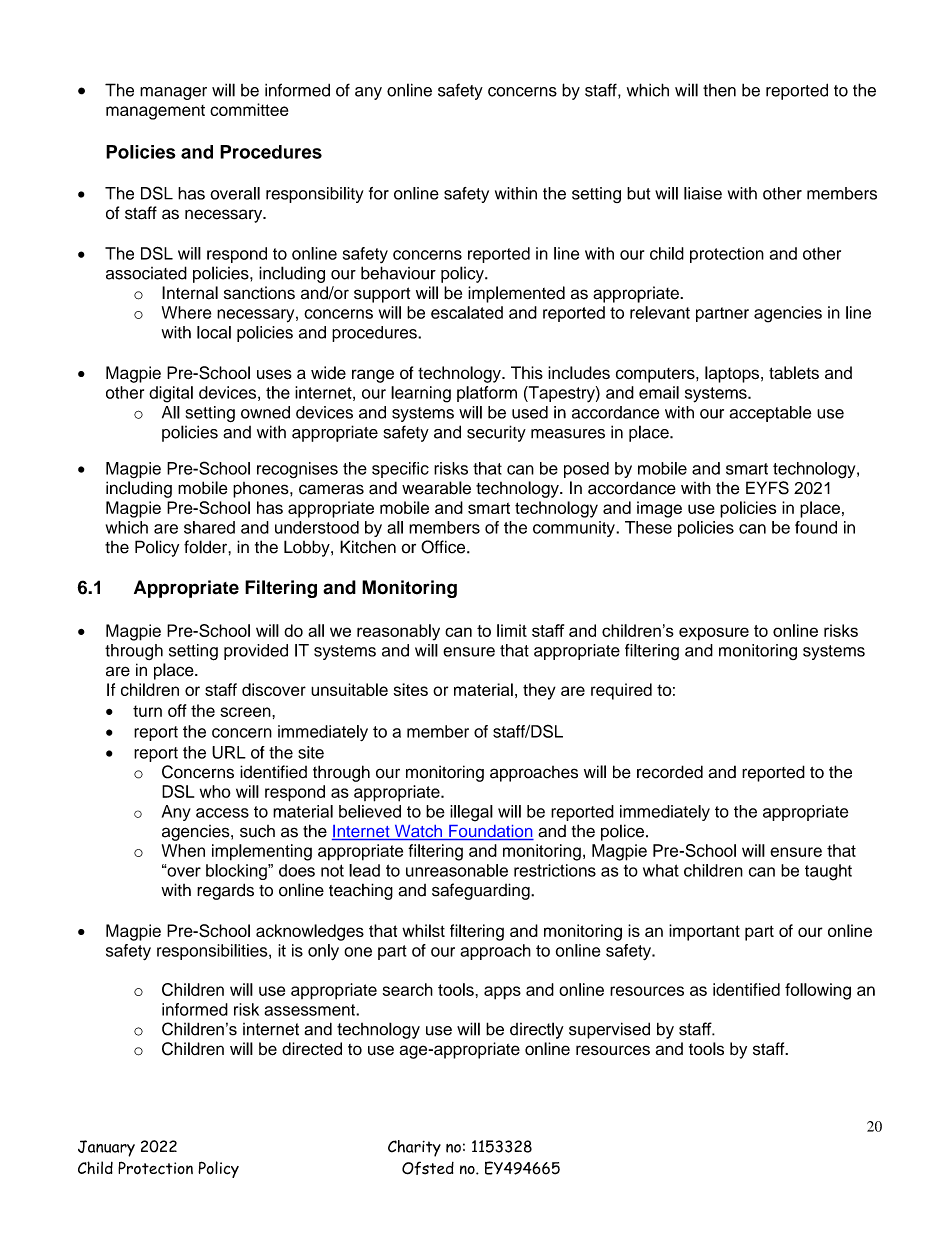  What do you see at coordinates (315, 195) in the document?
I see `responsibility` at bounding box center [315, 195].
